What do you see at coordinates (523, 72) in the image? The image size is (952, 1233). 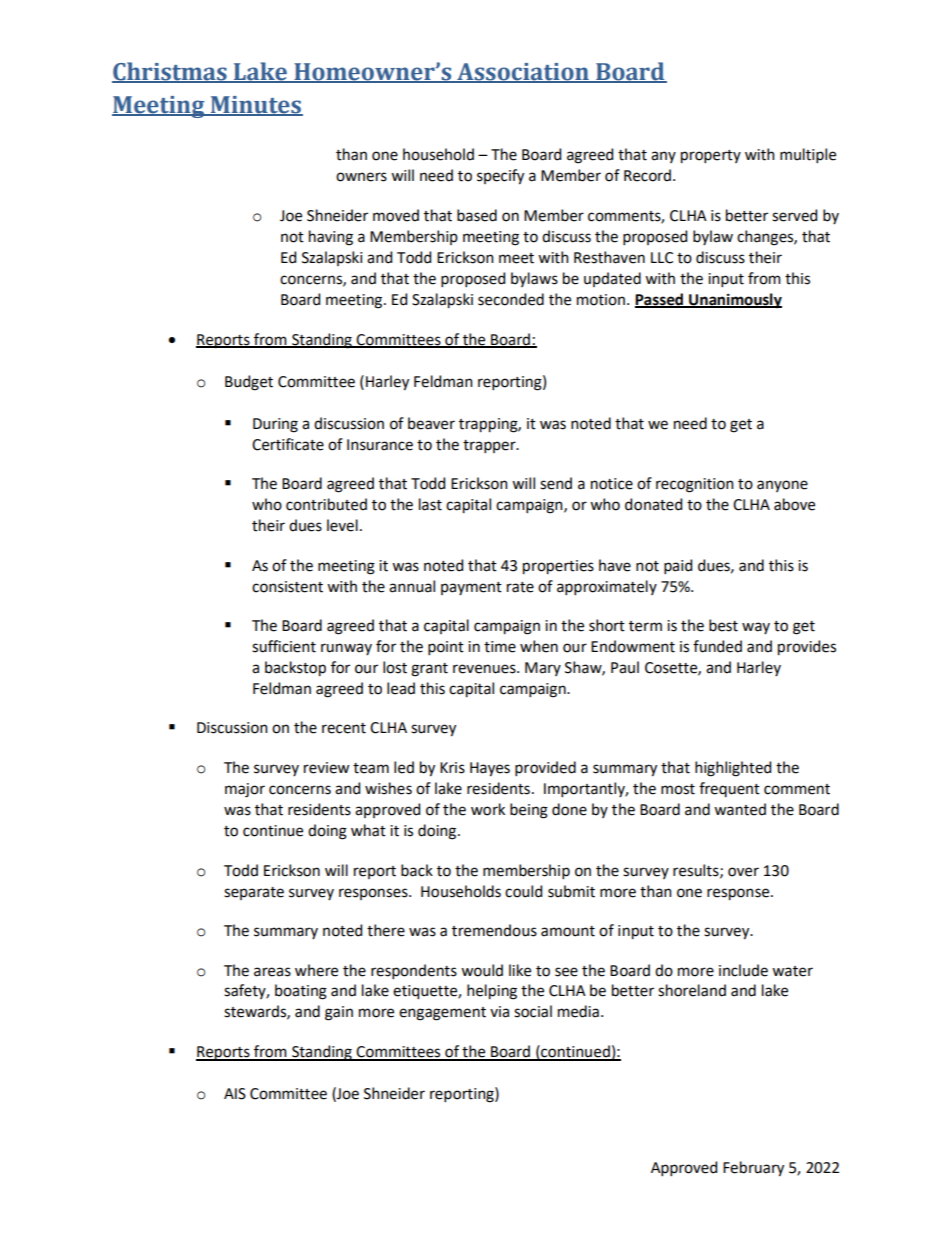 I see `Association` at bounding box center [523, 72].
